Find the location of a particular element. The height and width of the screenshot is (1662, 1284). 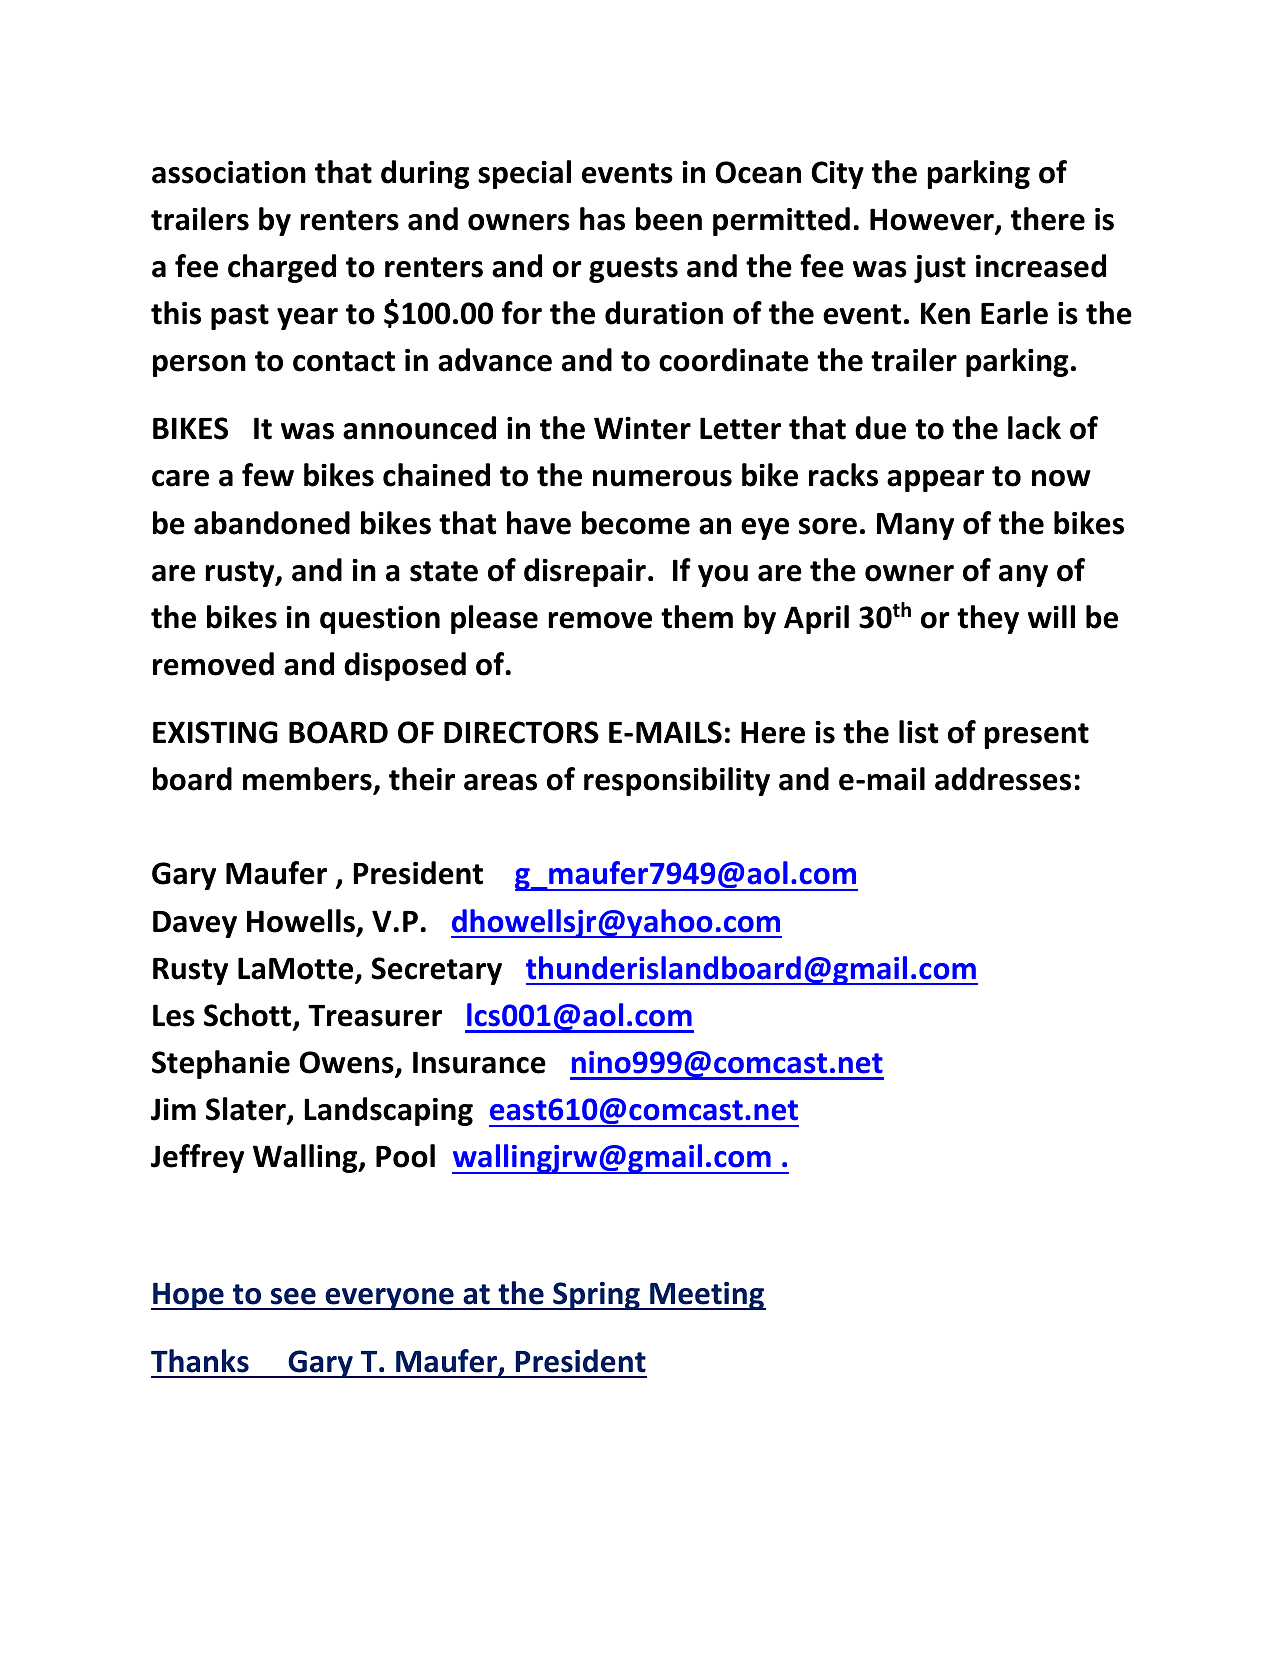

However is located at coordinates (933, 220).
